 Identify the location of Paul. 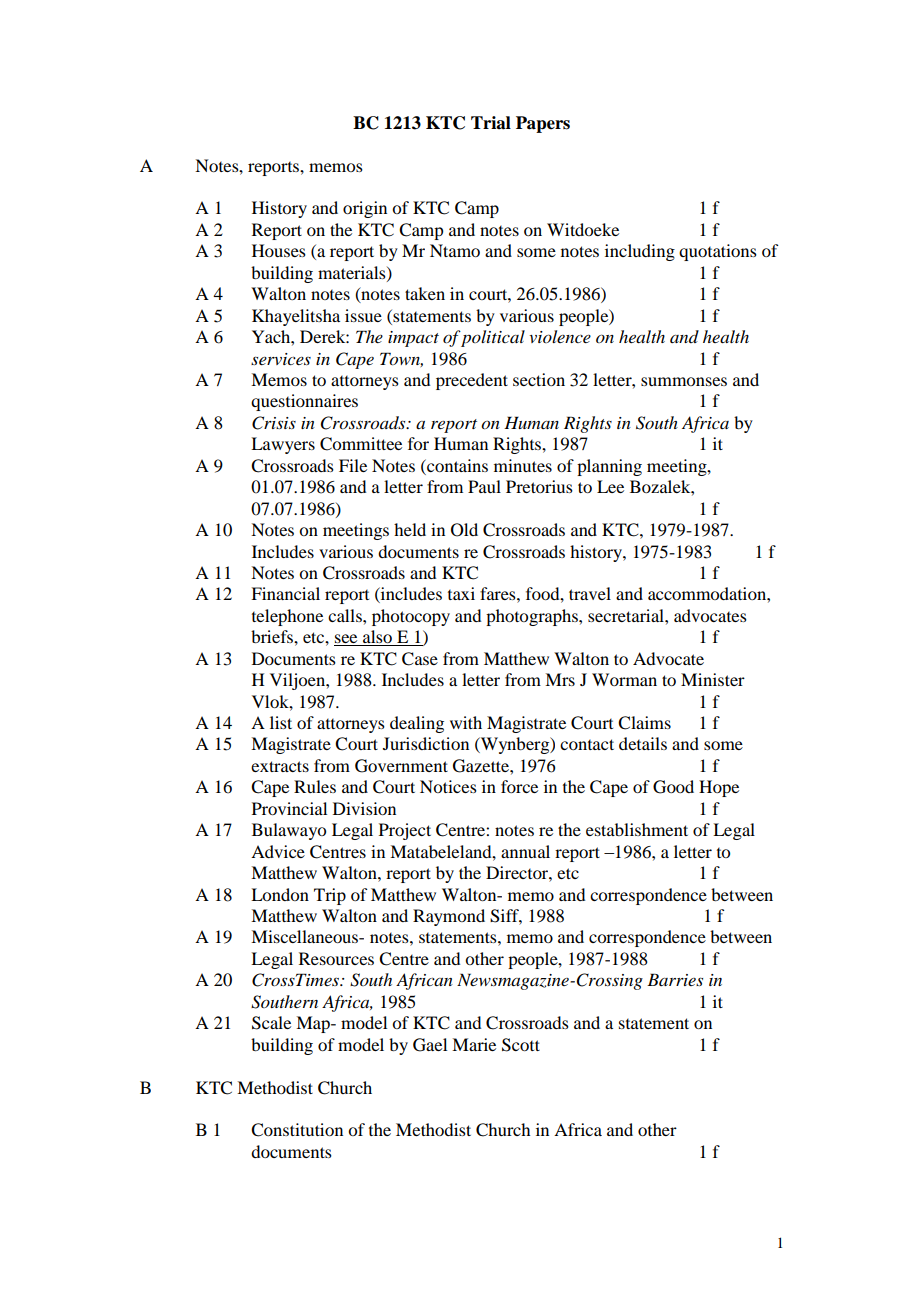
(484, 486).
